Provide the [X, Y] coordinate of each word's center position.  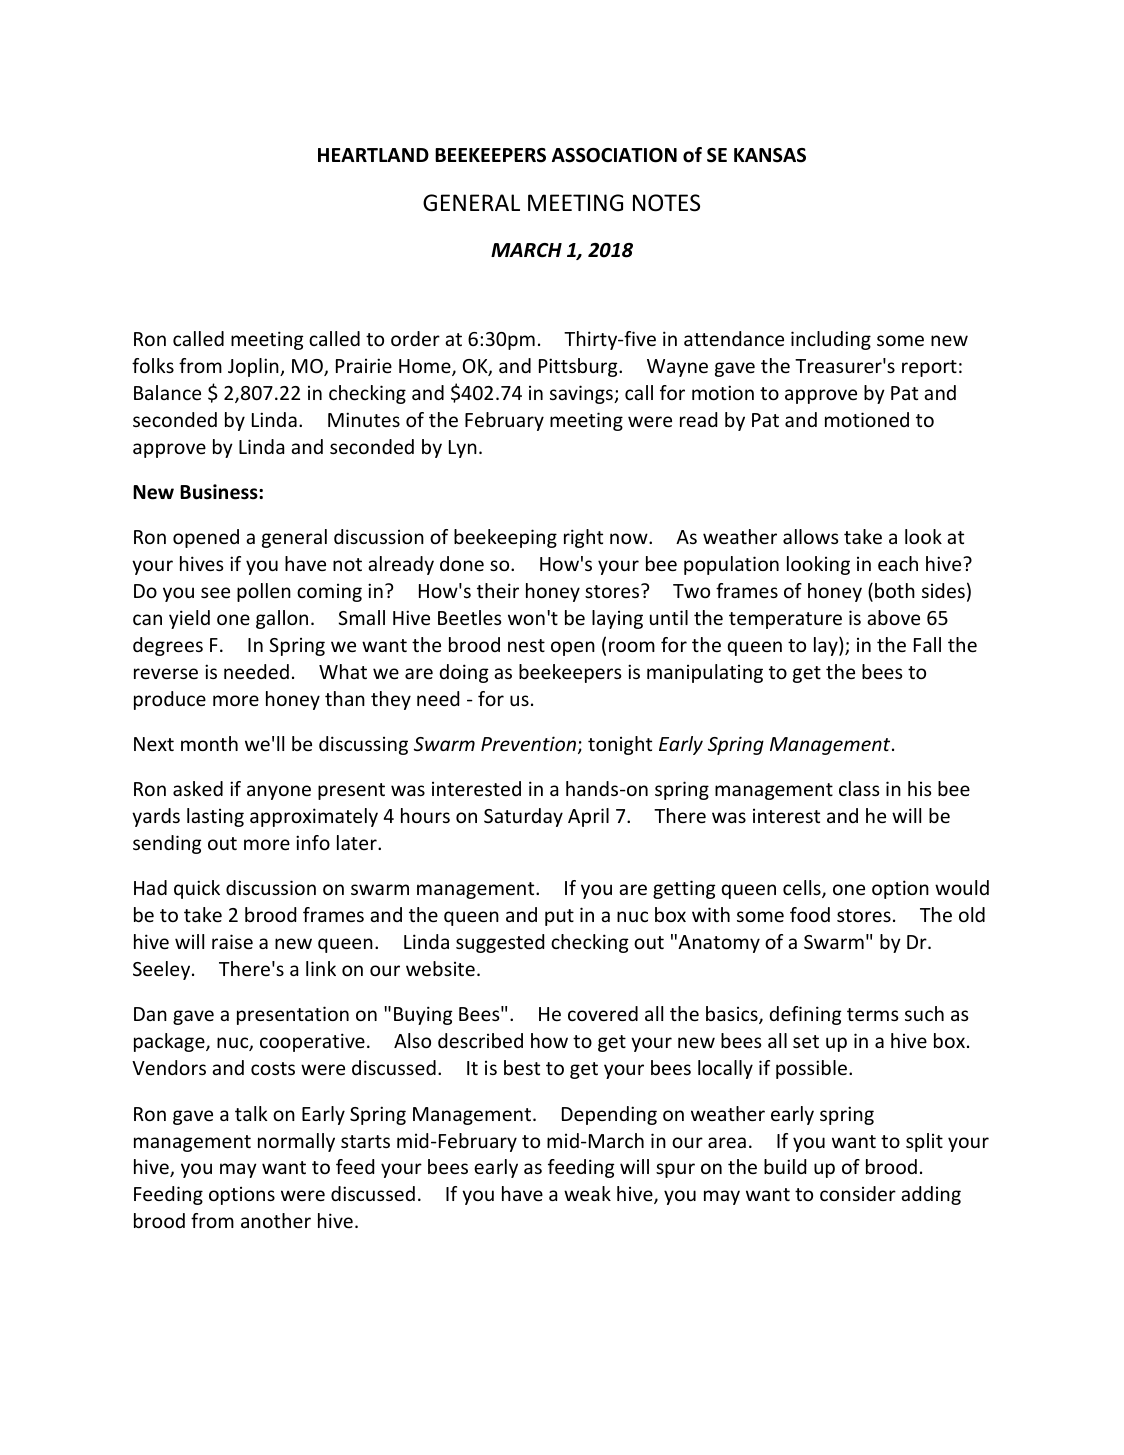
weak [587, 1193]
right [583, 538]
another [276, 1220]
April [588, 817]
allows [810, 536]
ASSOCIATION [614, 155]
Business [220, 492]
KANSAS [770, 155]
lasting [215, 817]
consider [858, 1193]
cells [803, 889]
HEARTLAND [373, 155]
